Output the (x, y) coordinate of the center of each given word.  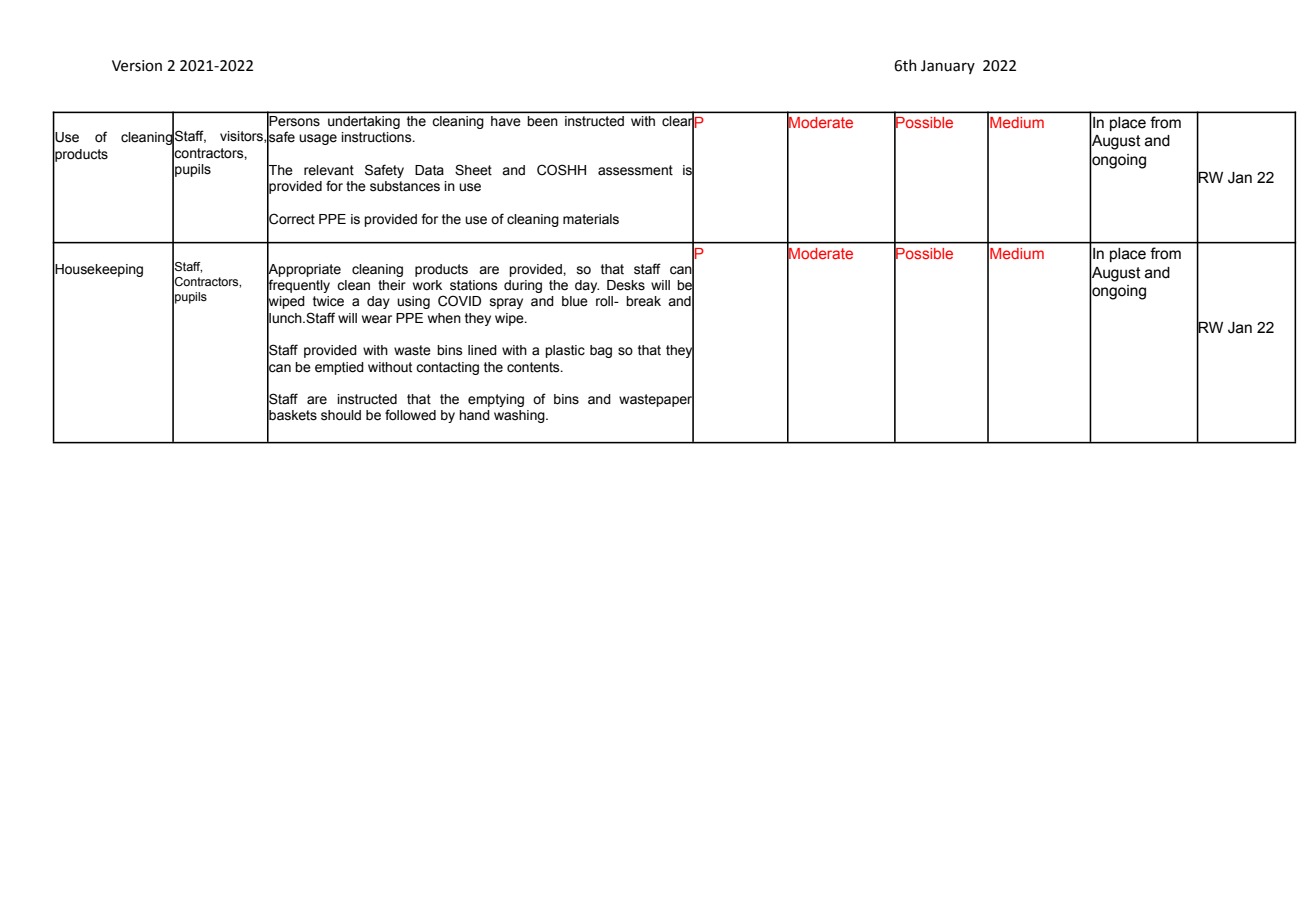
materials (591, 219)
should (341, 415)
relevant (329, 170)
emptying (496, 400)
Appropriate (304, 270)
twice (328, 301)
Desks (626, 285)
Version (137, 66)
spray (506, 303)
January (948, 67)
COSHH (561, 170)
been (542, 121)
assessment (635, 170)
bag (601, 351)
